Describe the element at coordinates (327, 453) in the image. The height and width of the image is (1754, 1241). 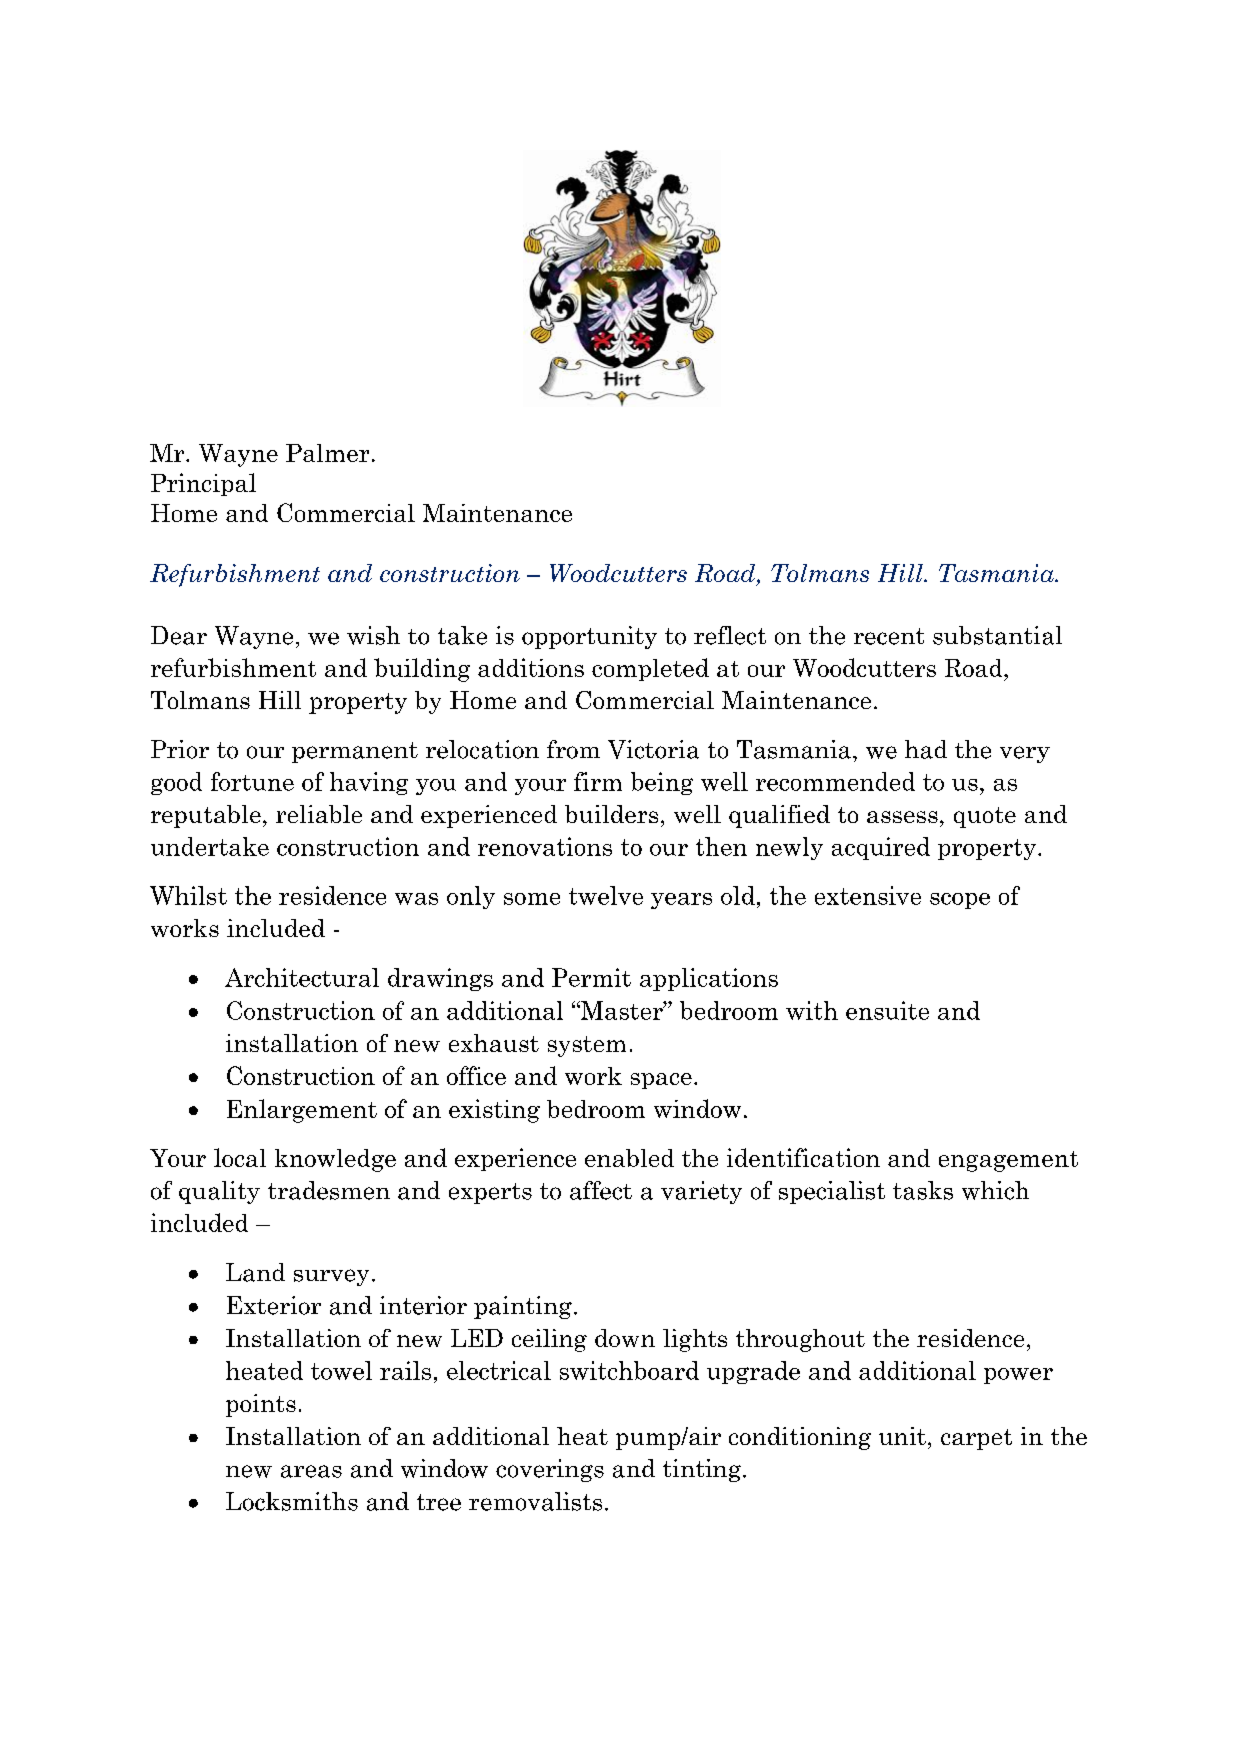
I see `Palmer` at that location.
